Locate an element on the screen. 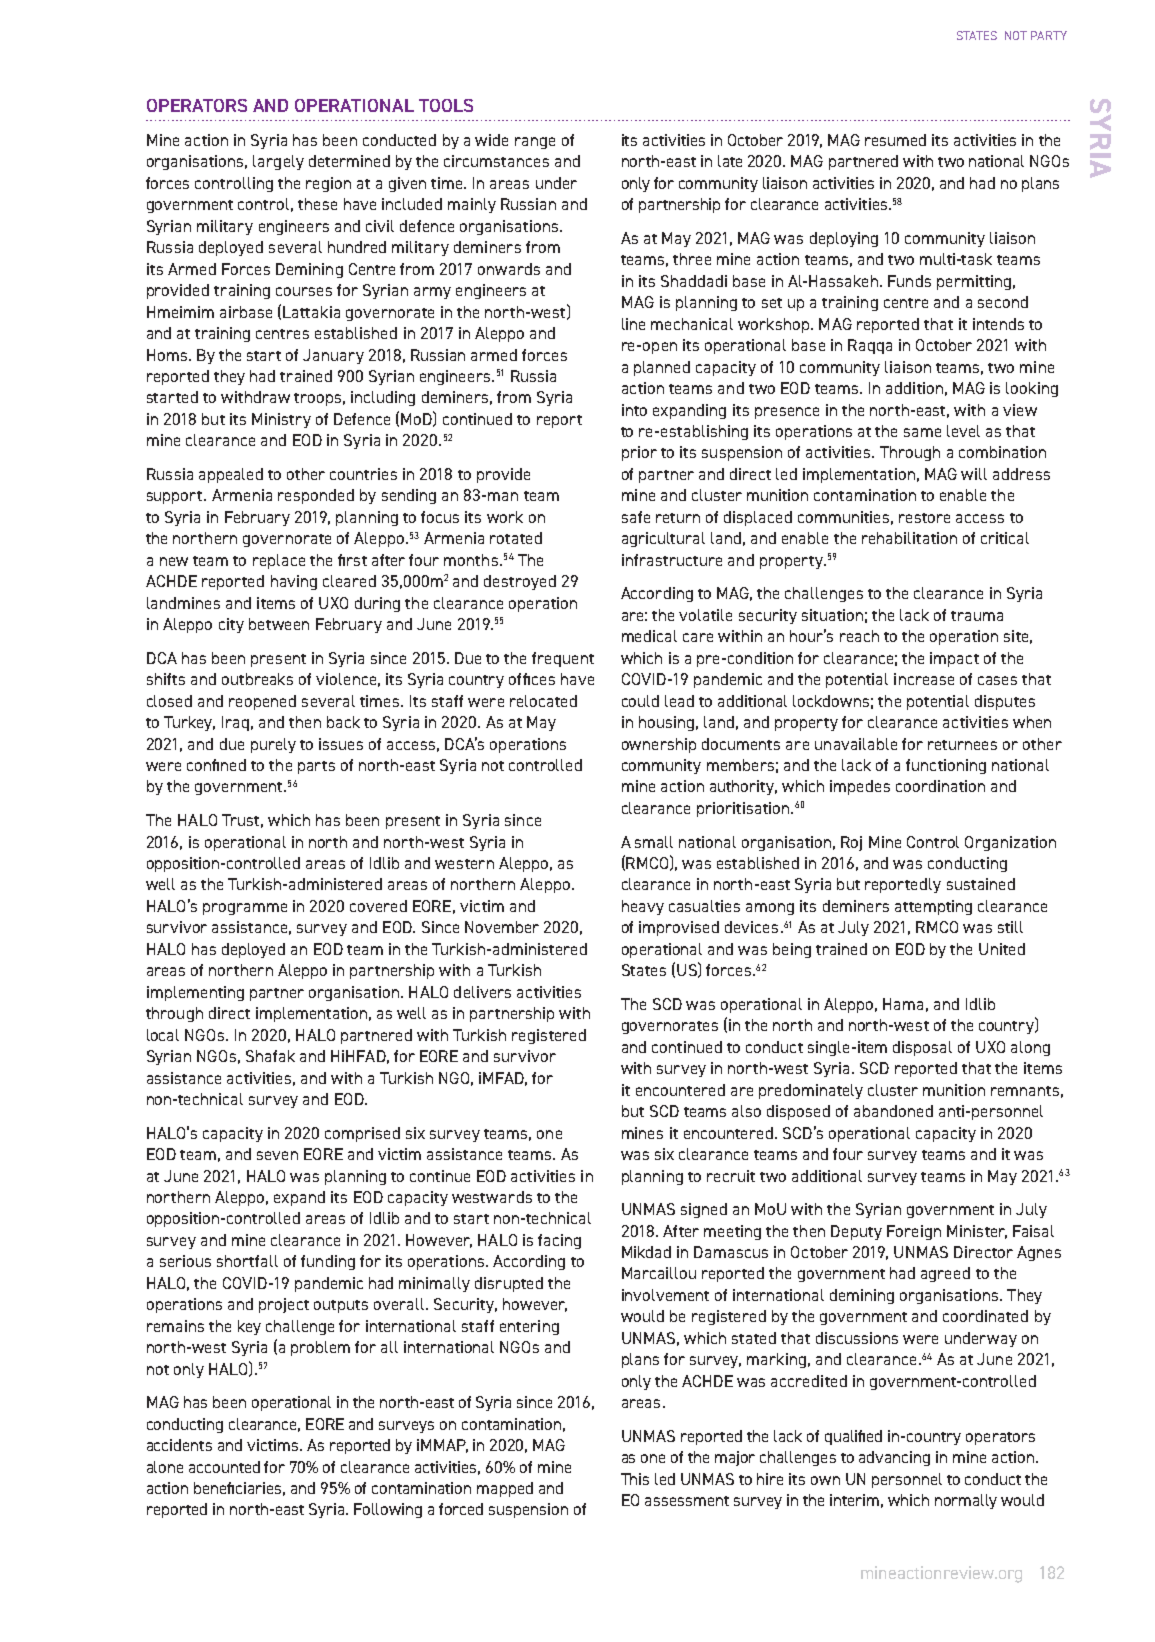  also is located at coordinates (746, 1111).
